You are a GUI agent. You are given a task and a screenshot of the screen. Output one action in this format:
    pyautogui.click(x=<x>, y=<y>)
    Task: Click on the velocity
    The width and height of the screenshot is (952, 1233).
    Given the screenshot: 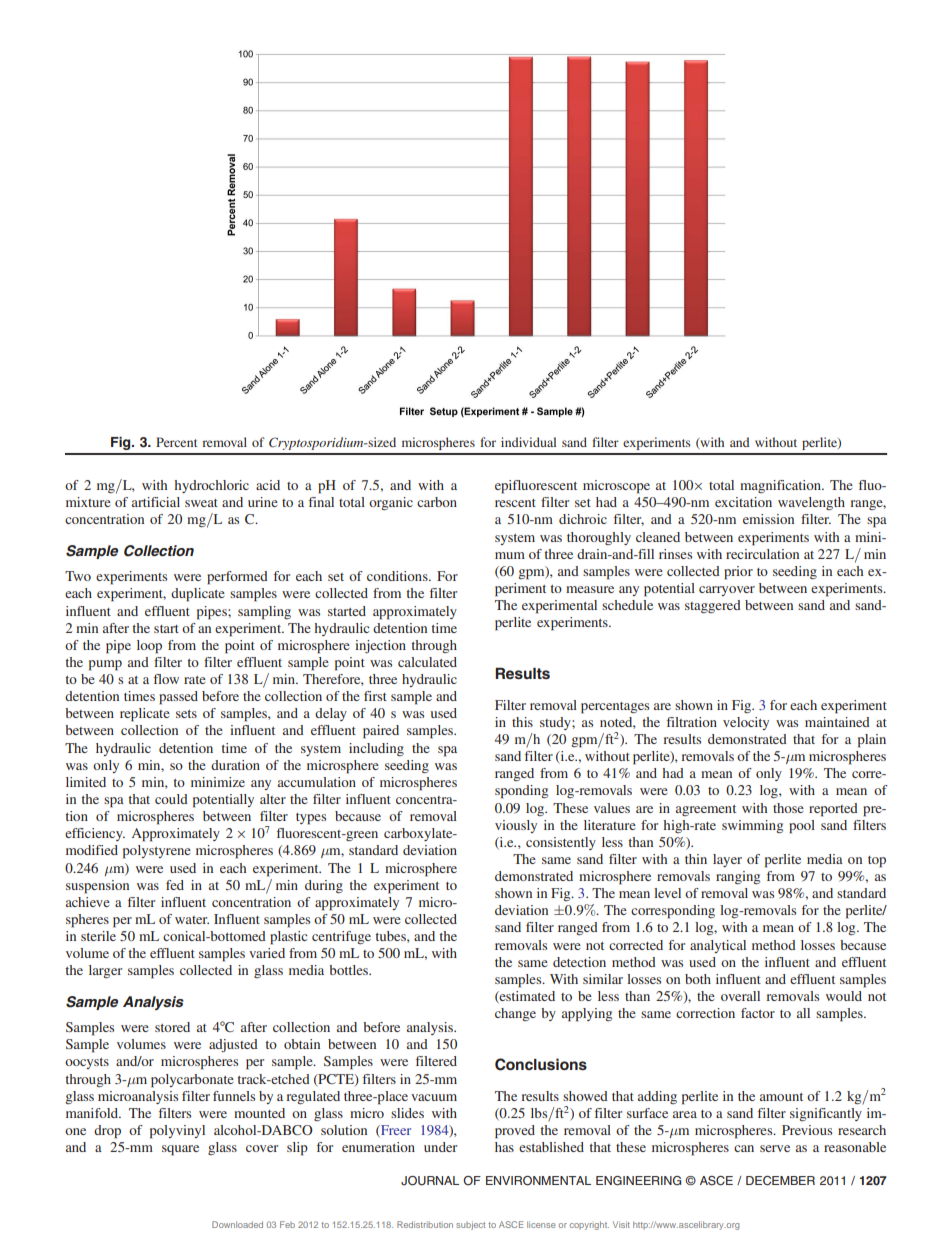 What is the action you would take?
    pyautogui.click(x=746, y=723)
